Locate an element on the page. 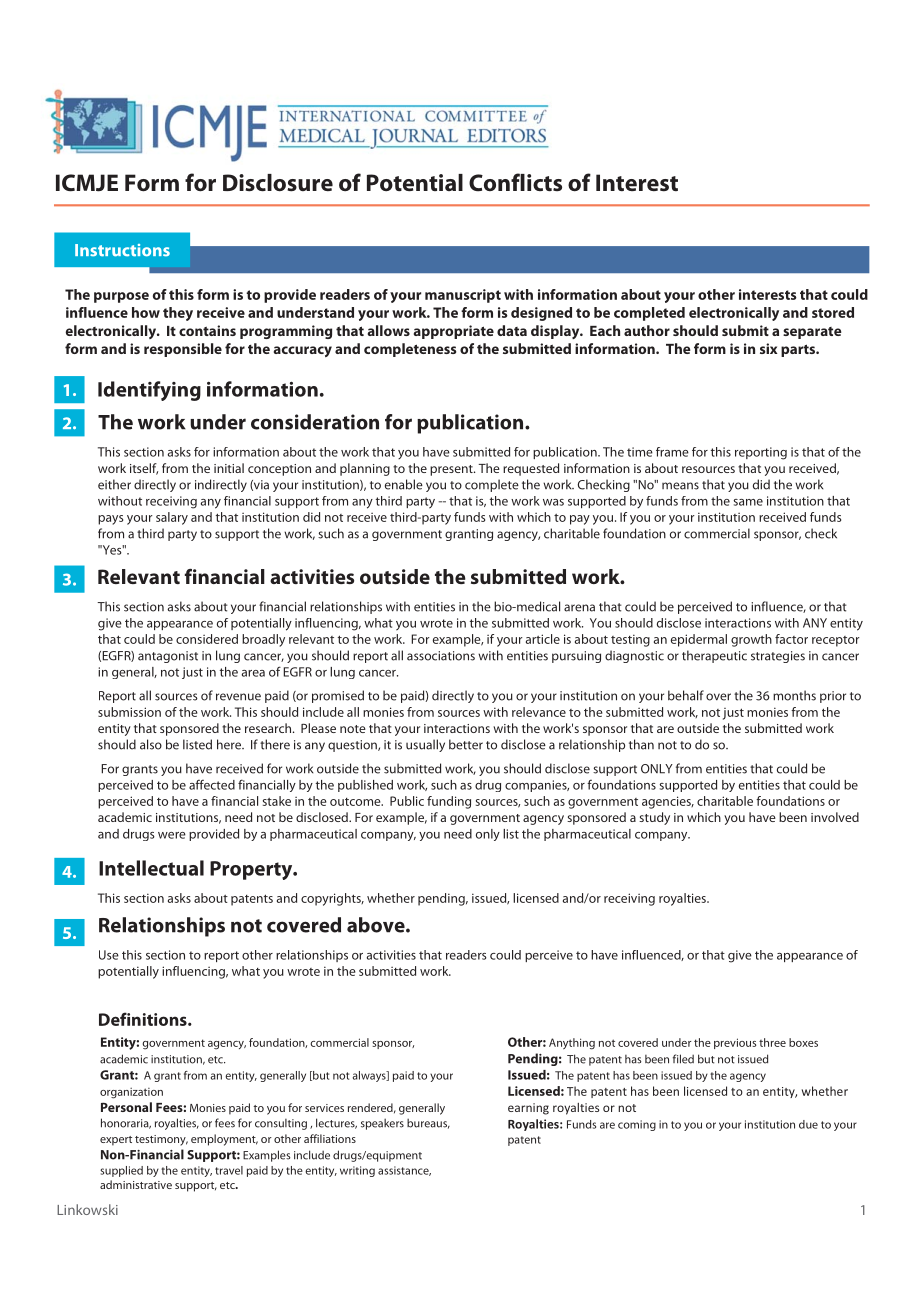  employment is located at coordinates (224, 1140).
